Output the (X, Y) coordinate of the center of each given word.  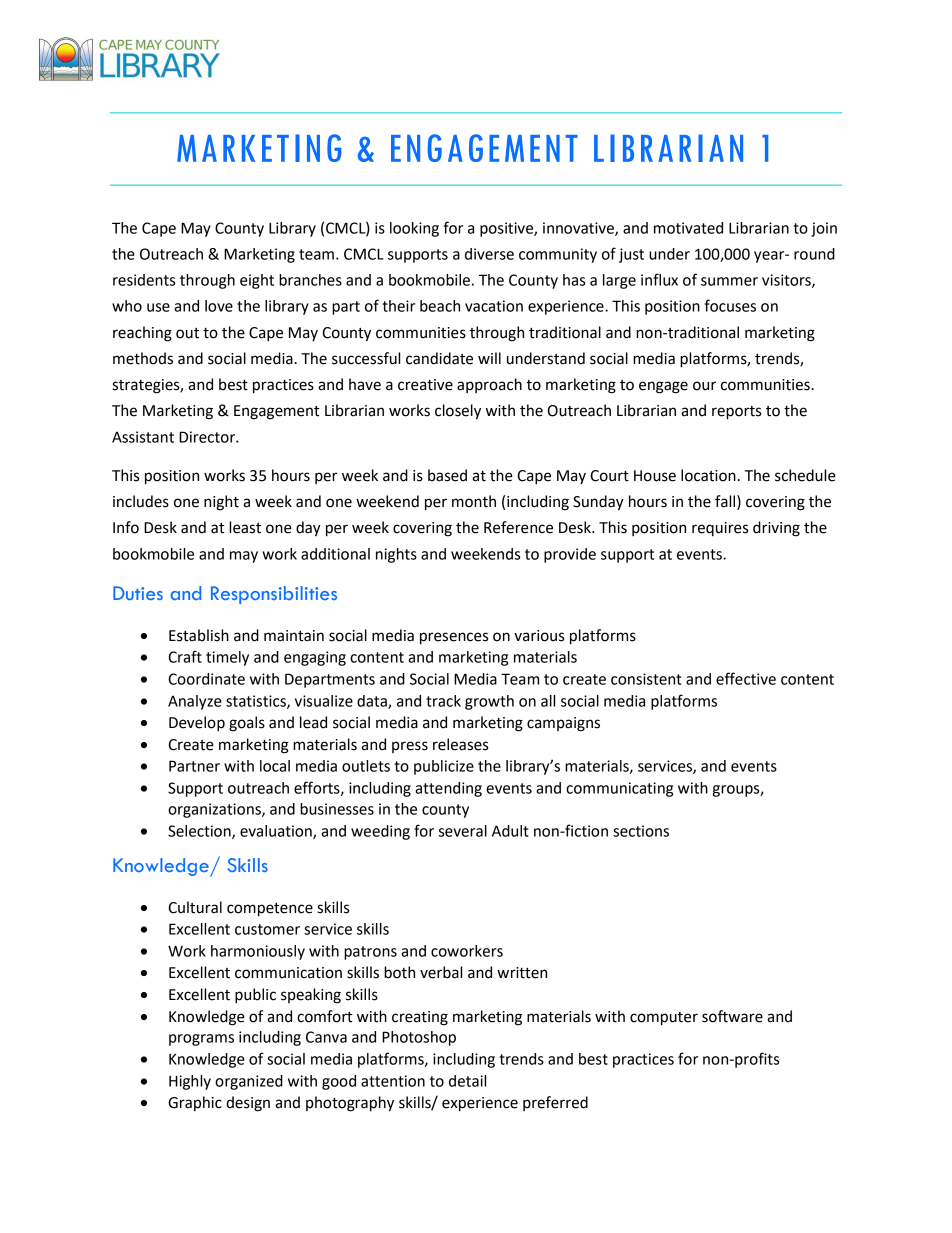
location (708, 475)
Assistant (143, 437)
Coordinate (206, 679)
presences (454, 638)
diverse (489, 254)
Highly (190, 1082)
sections (641, 831)
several (463, 831)
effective (746, 678)
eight (257, 281)
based (447, 475)
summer (729, 281)
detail (467, 1081)
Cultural (195, 907)
